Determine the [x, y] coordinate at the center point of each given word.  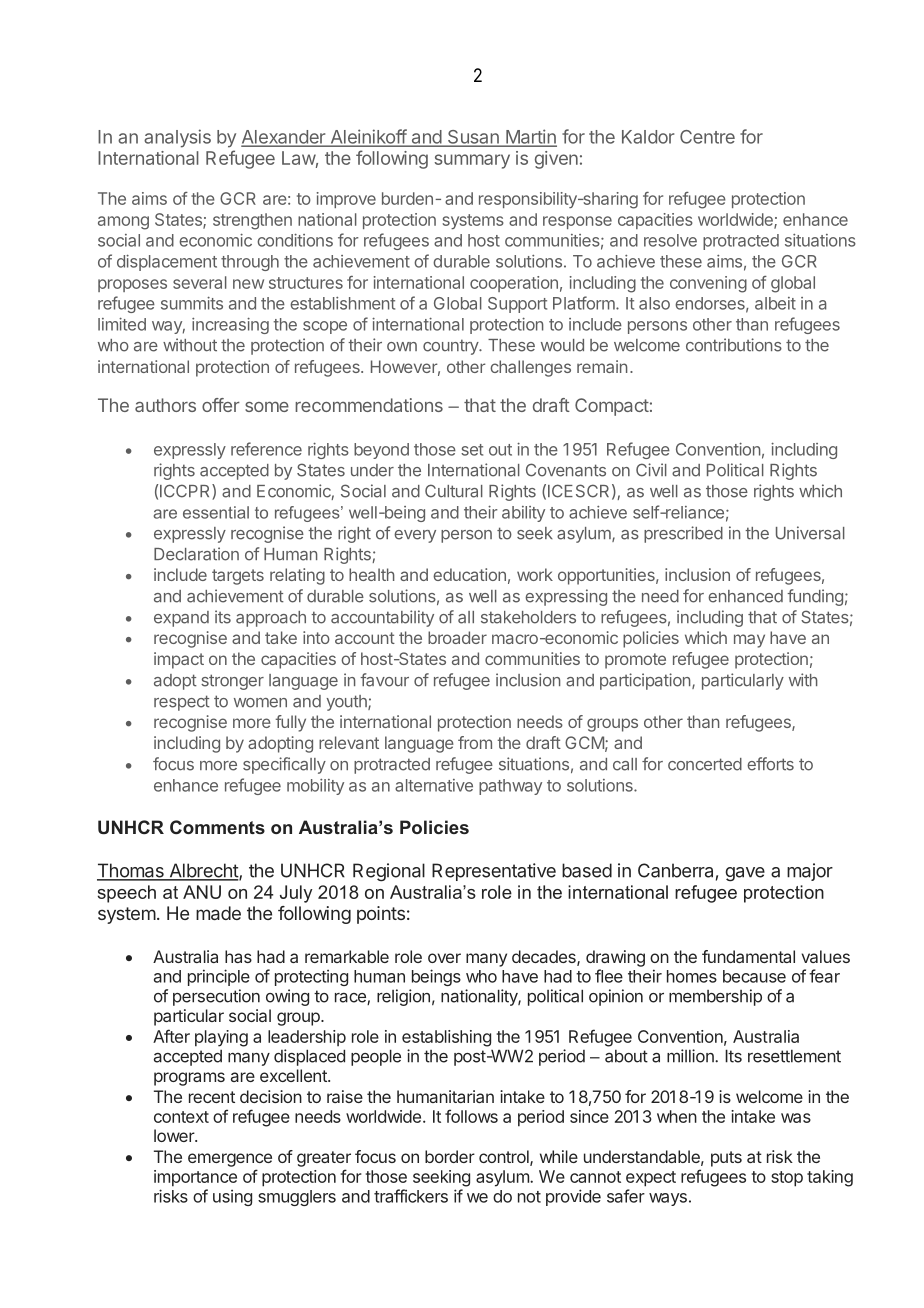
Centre [707, 137]
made [218, 913]
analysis [177, 138]
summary [472, 161]
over [444, 958]
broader [457, 637]
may [749, 641]
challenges [530, 368]
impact [179, 660]
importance [195, 1178]
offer [221, 405]
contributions [734, 345]
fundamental [748, 956]
